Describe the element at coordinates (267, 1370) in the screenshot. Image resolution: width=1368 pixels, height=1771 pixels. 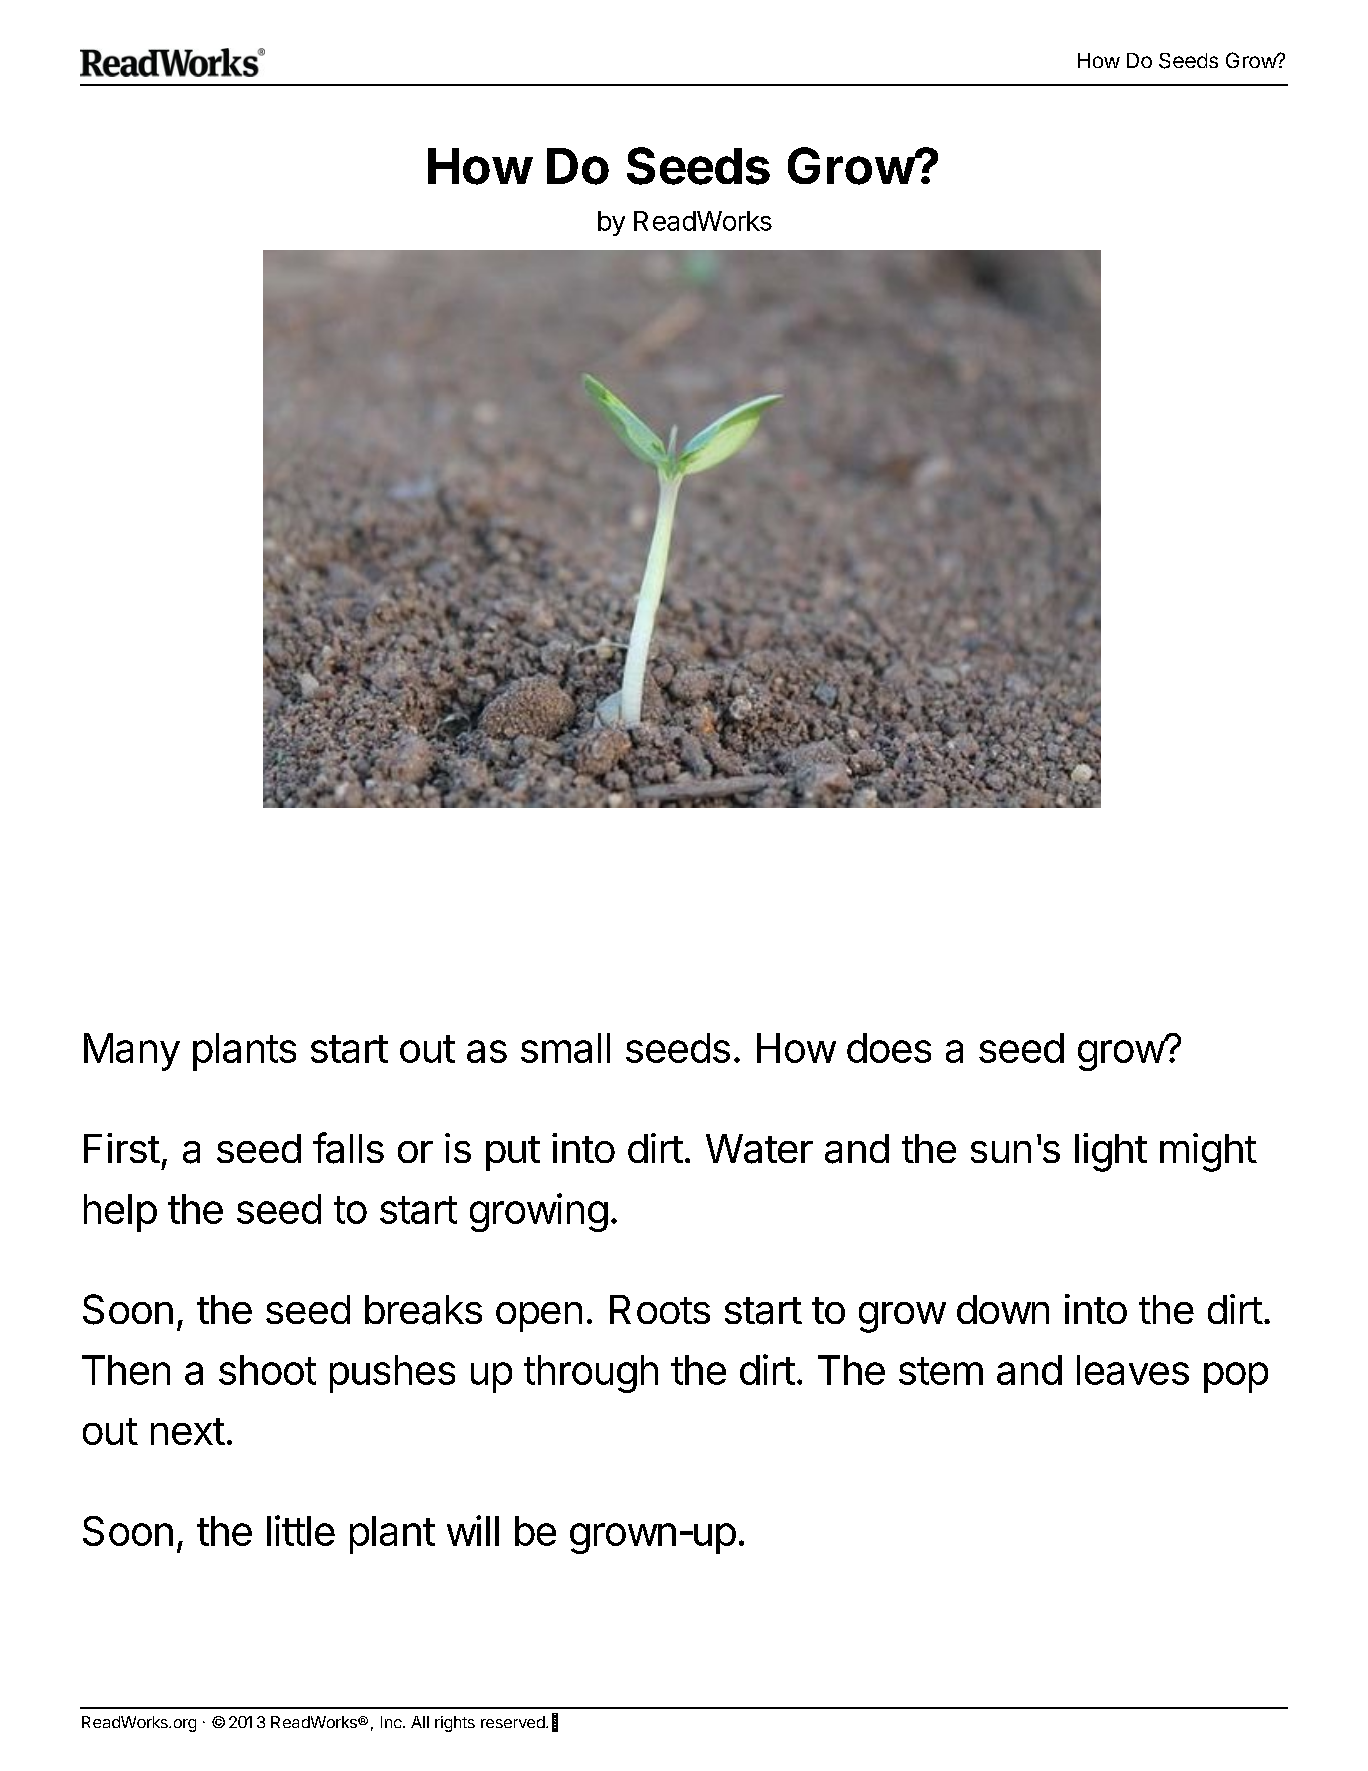
I see `shoot` at that location.
